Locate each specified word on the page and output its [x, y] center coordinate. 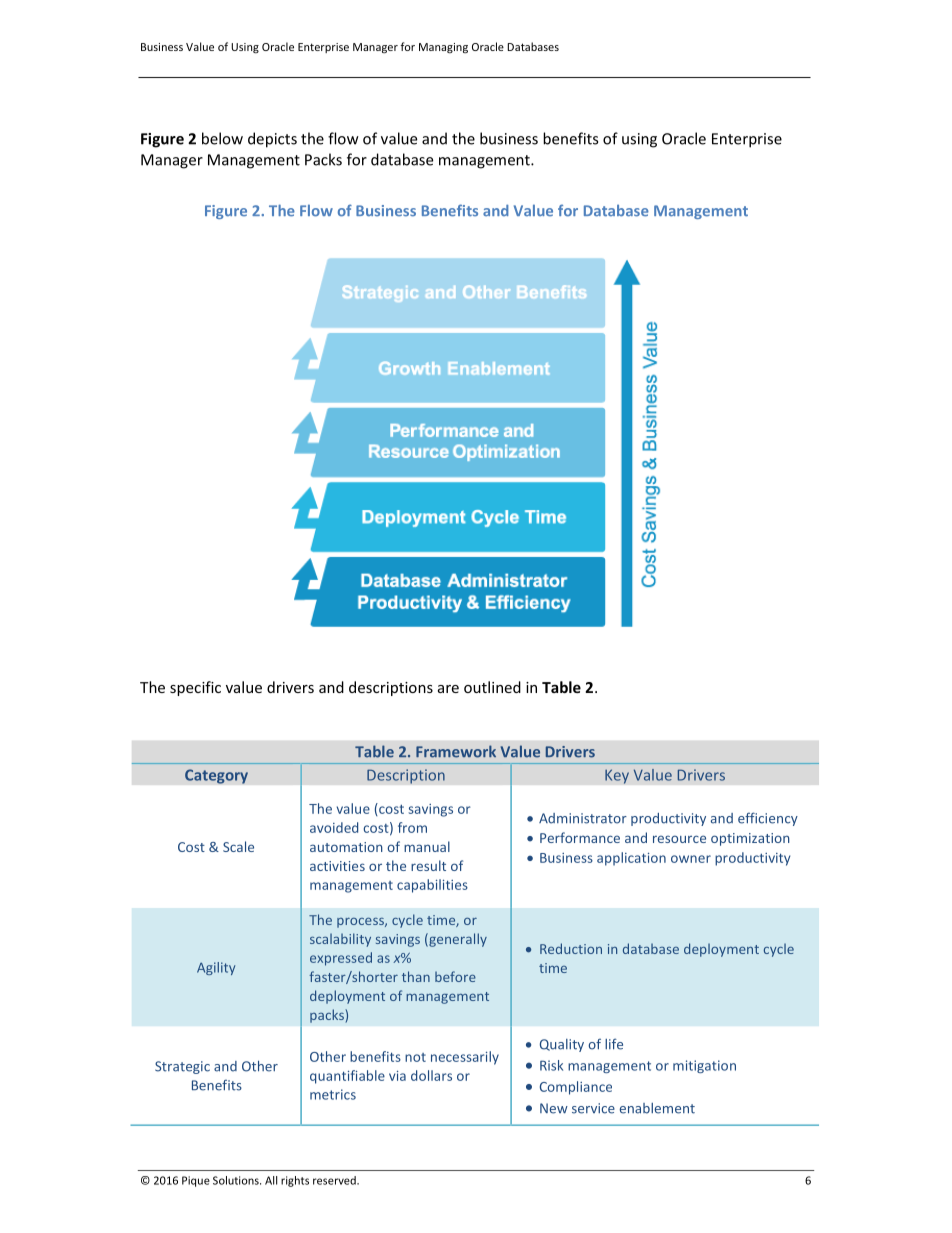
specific [195, 688]
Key [617, 776]
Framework [456, 751]
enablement [657, 1108]
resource [679, 839]
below [222, 138]
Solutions [237, 1180]
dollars [431, 1075]
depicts [272, 140]
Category [216, 776]
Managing [443, 48]
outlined [492, 687]
